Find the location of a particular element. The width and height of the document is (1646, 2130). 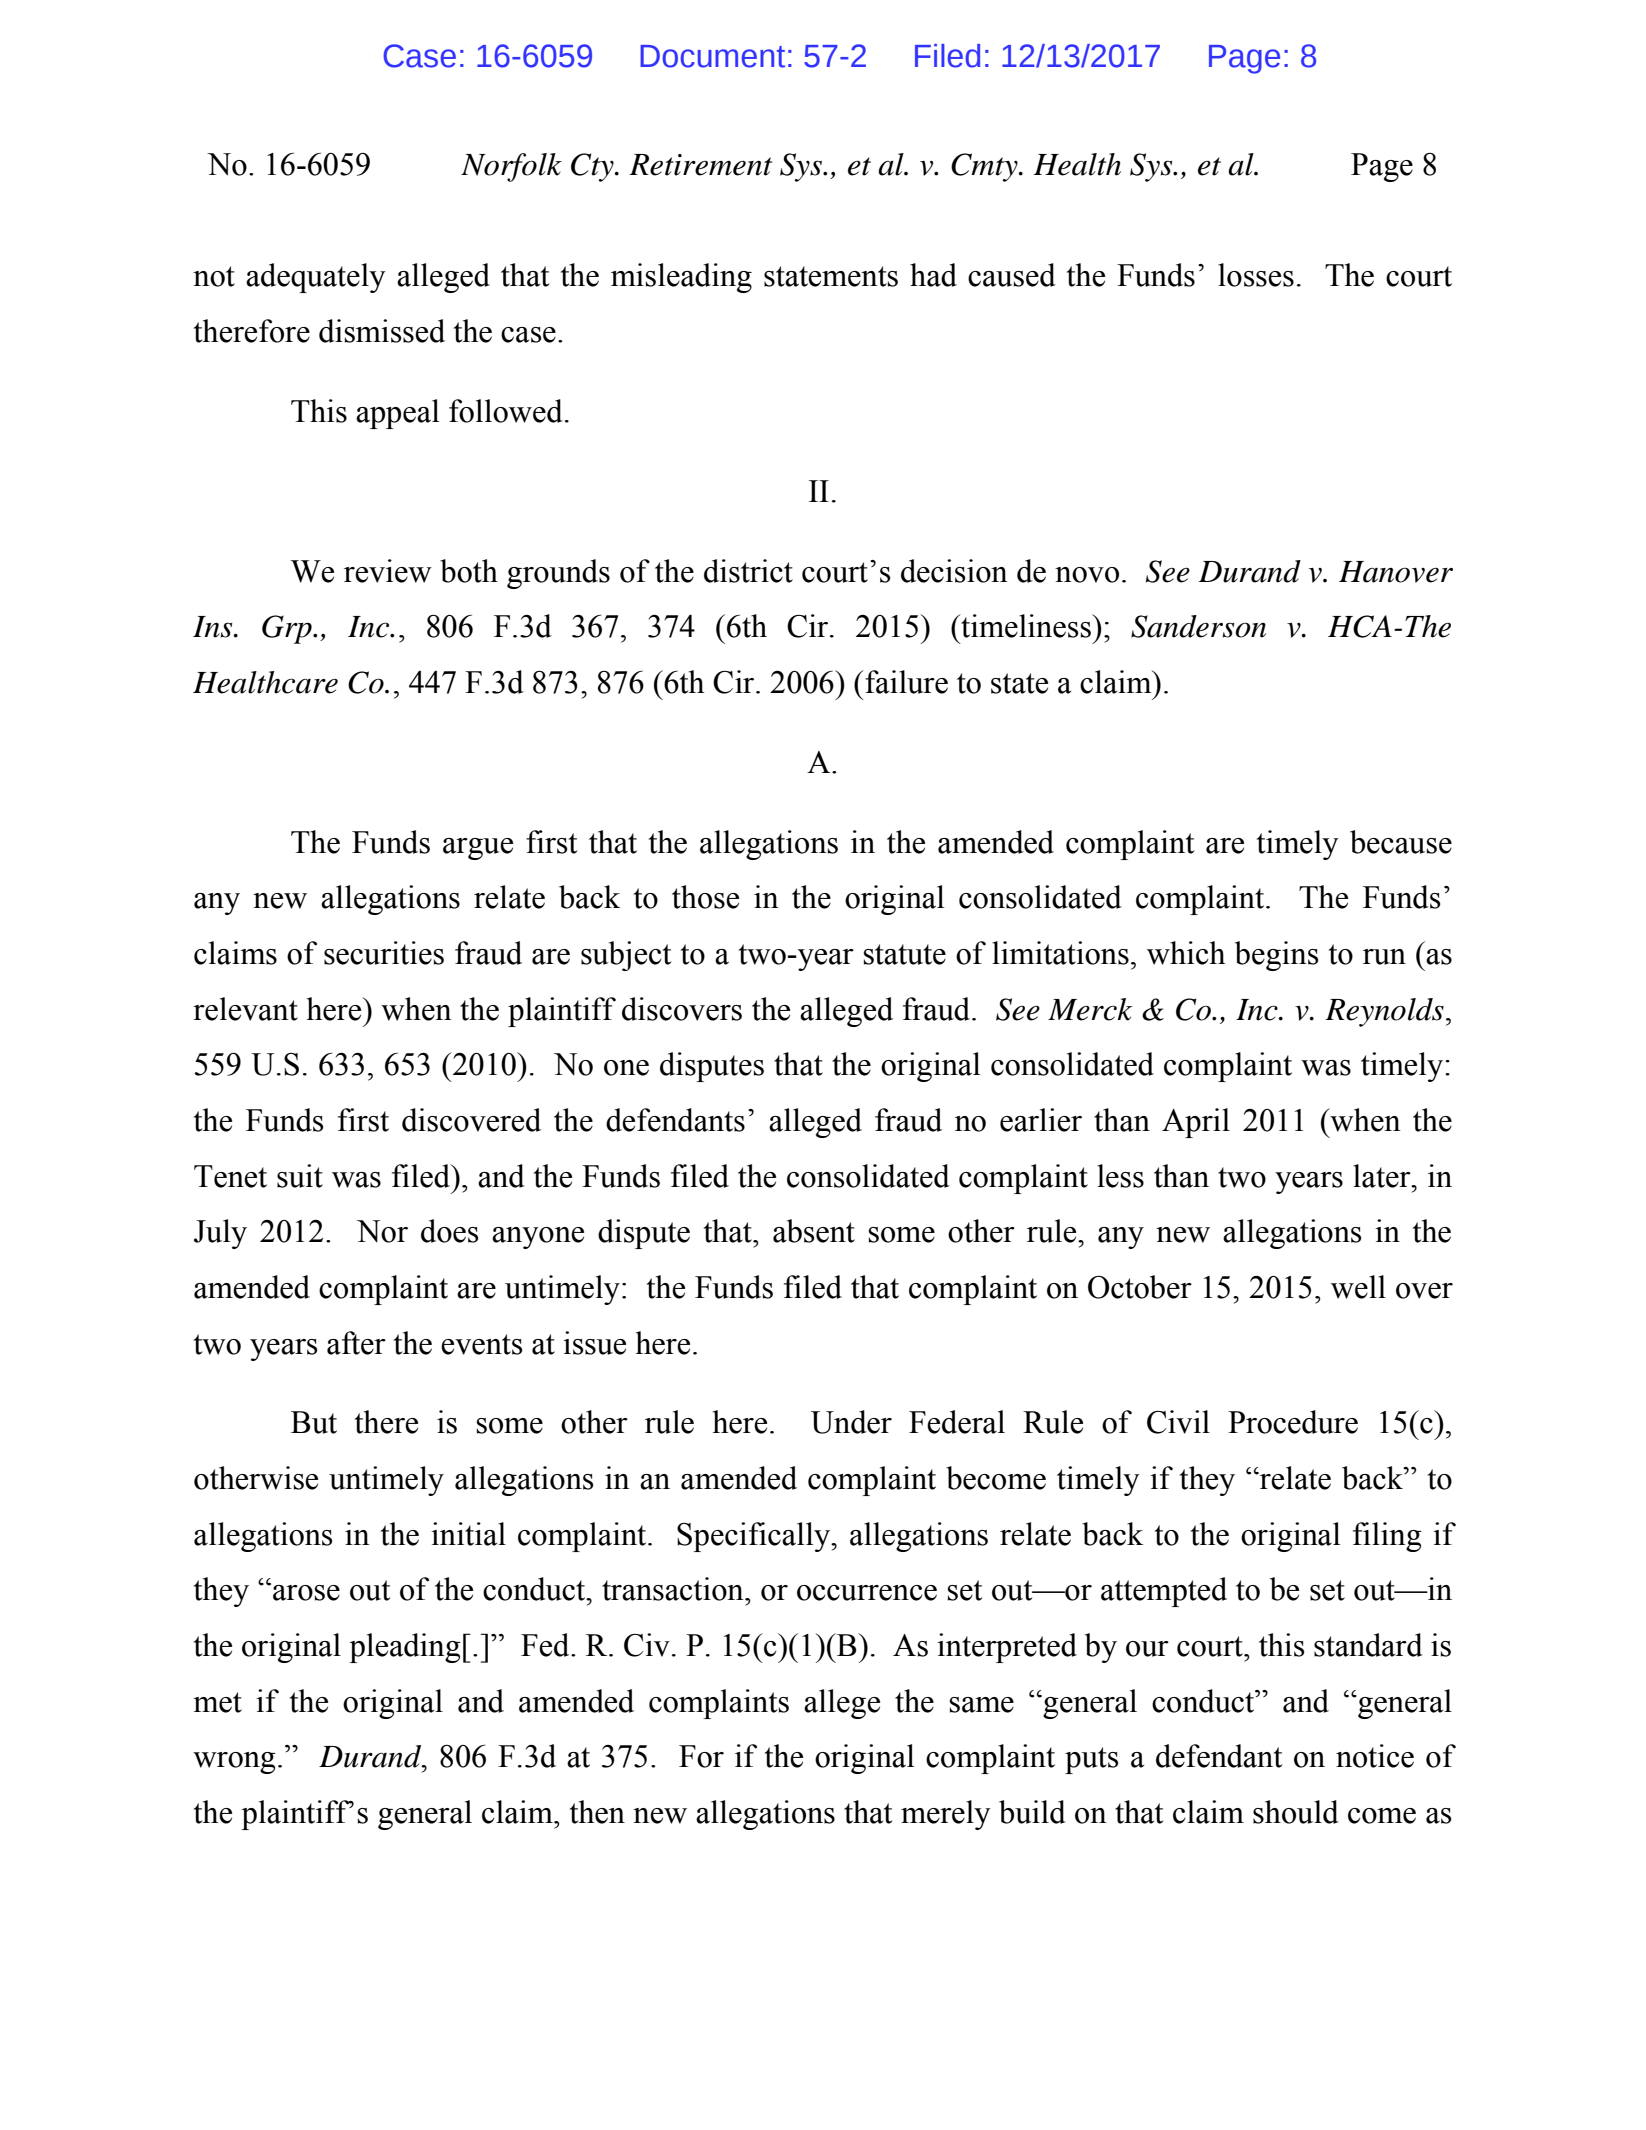

should is located at coordinates (1296, 1812).
